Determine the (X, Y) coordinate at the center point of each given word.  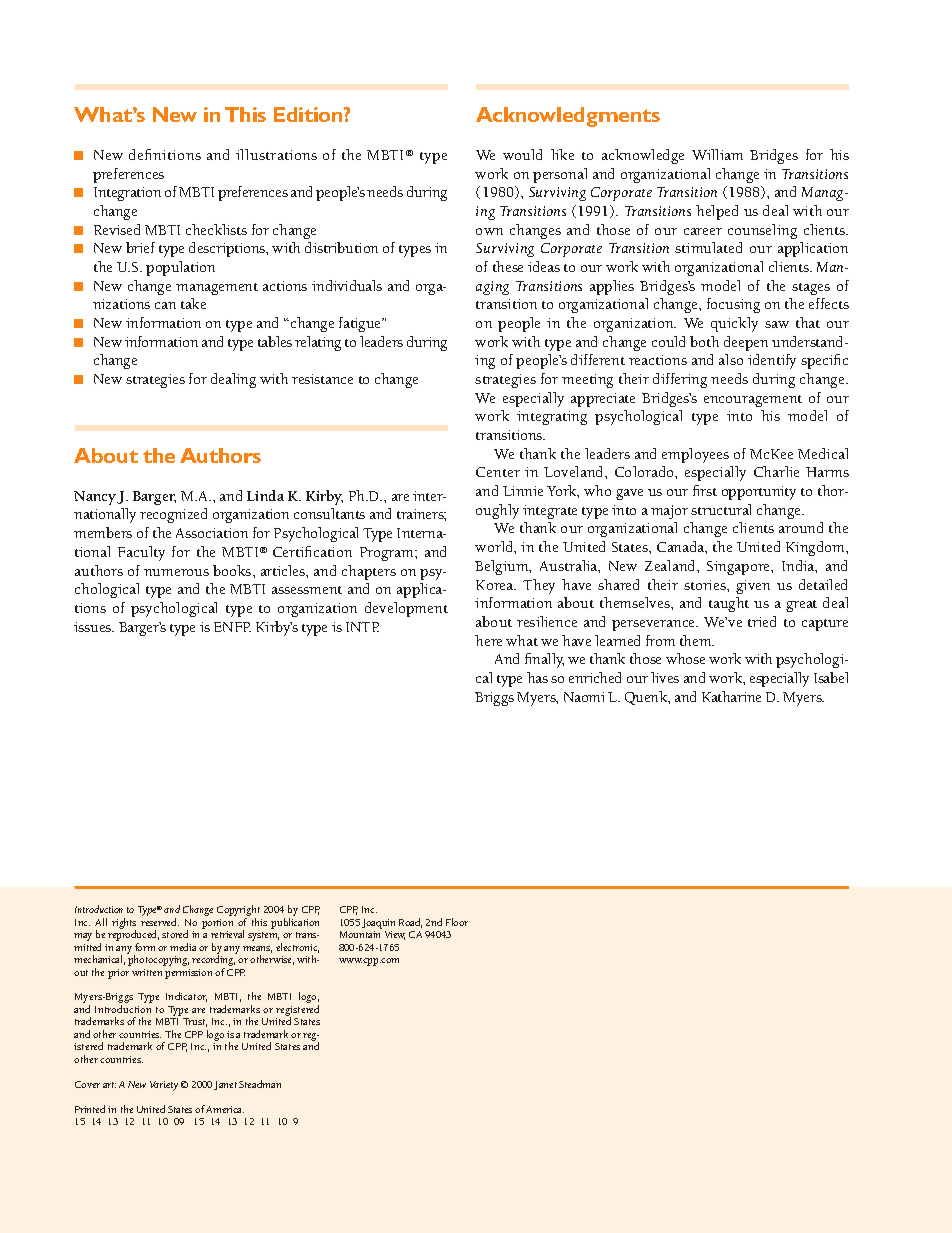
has (537, 677)
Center (498, 472)
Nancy (96, 498)
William (717, 154)
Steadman (260, 1084)
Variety (164, 1086)
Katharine (731, 696)
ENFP (232, 627)
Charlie (776, 471)
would (522, 154)
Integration (127, 194)
